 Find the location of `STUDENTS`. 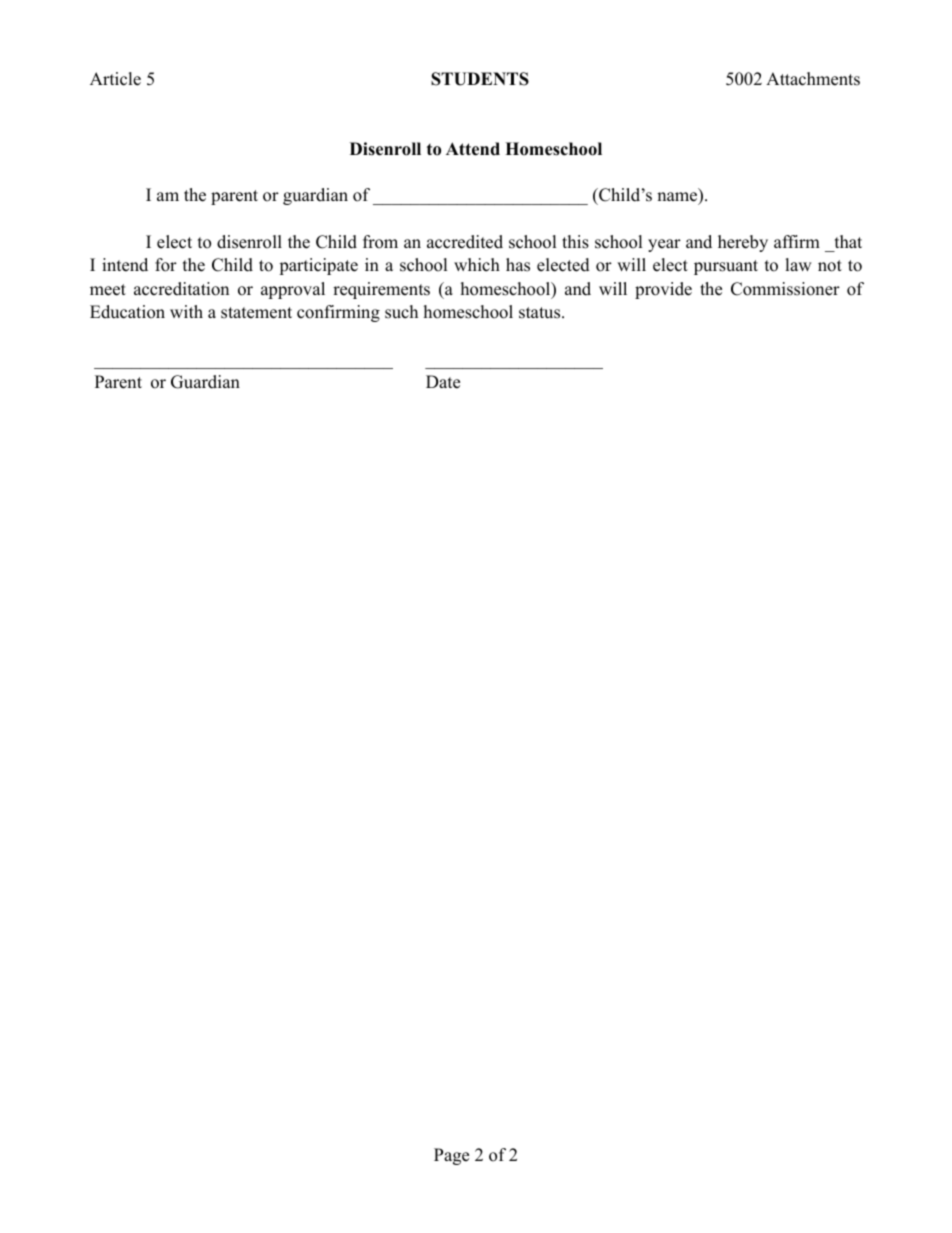

STUDENTS is located at coordinates (480, 79).
